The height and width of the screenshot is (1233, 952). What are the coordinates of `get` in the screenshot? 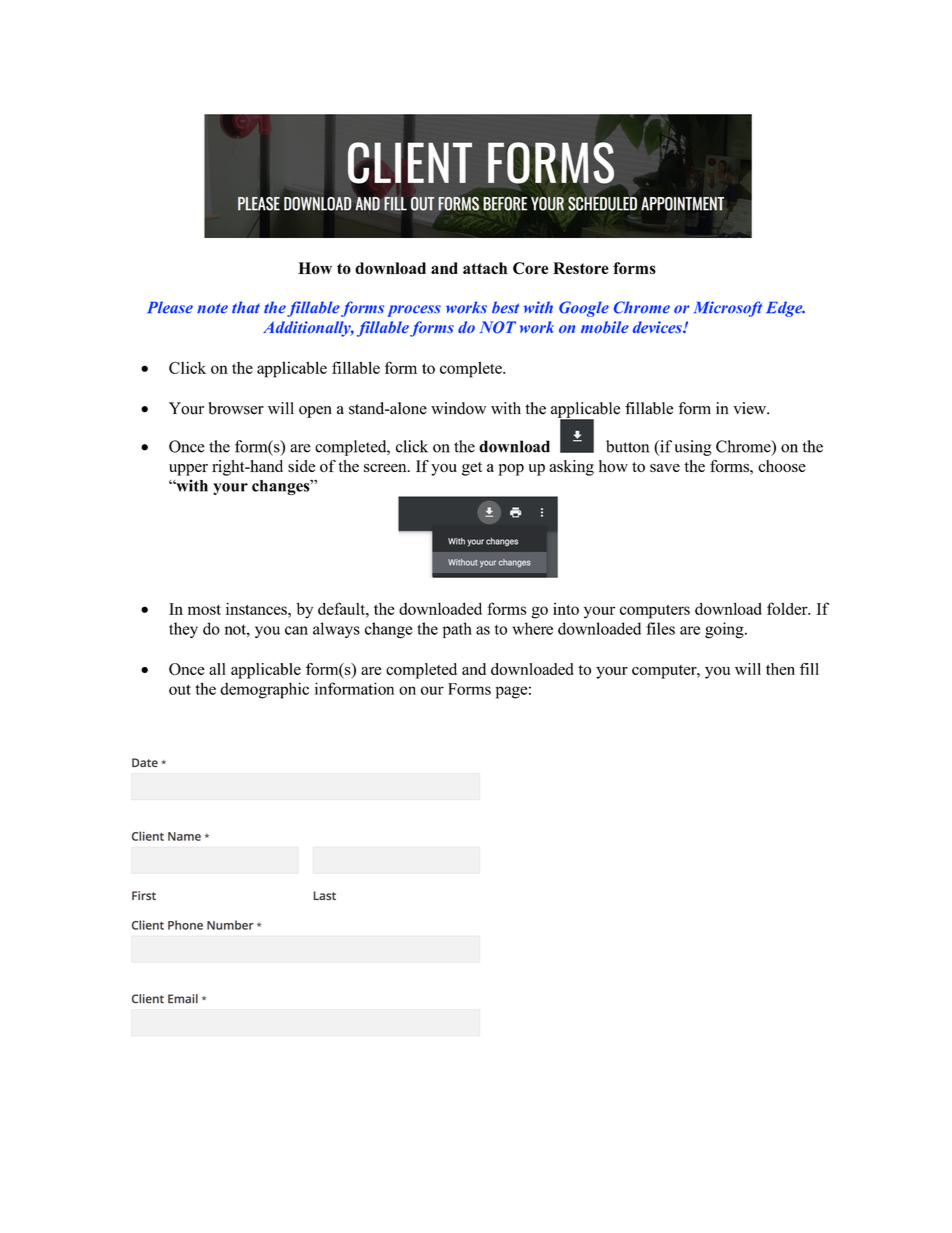 It's located at (472, 469).
